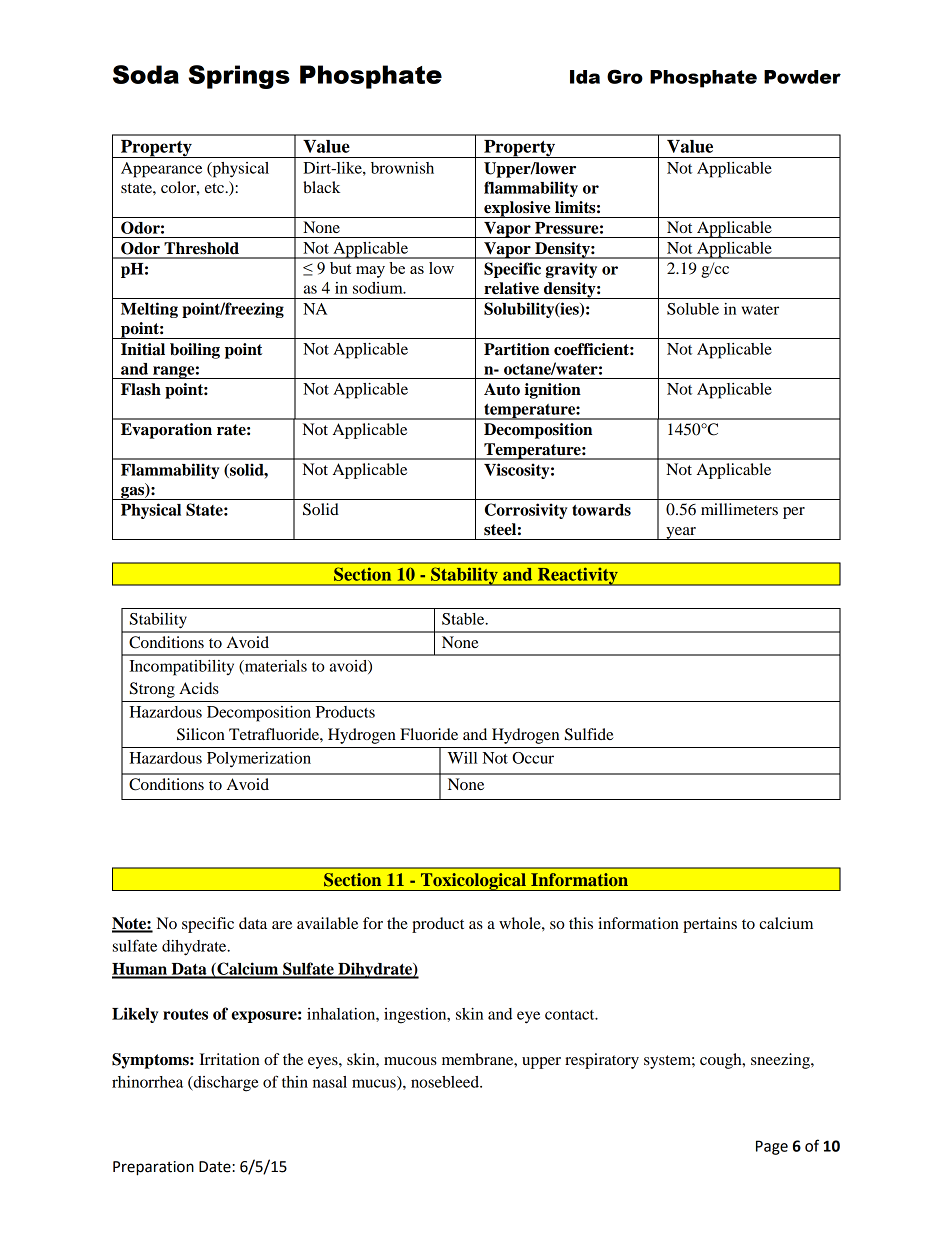 The height and width of the page is (1233, 952). What do you see at coordinates (402, 168) in the page?
I see `brownish` at bounding box center [402, 168].
